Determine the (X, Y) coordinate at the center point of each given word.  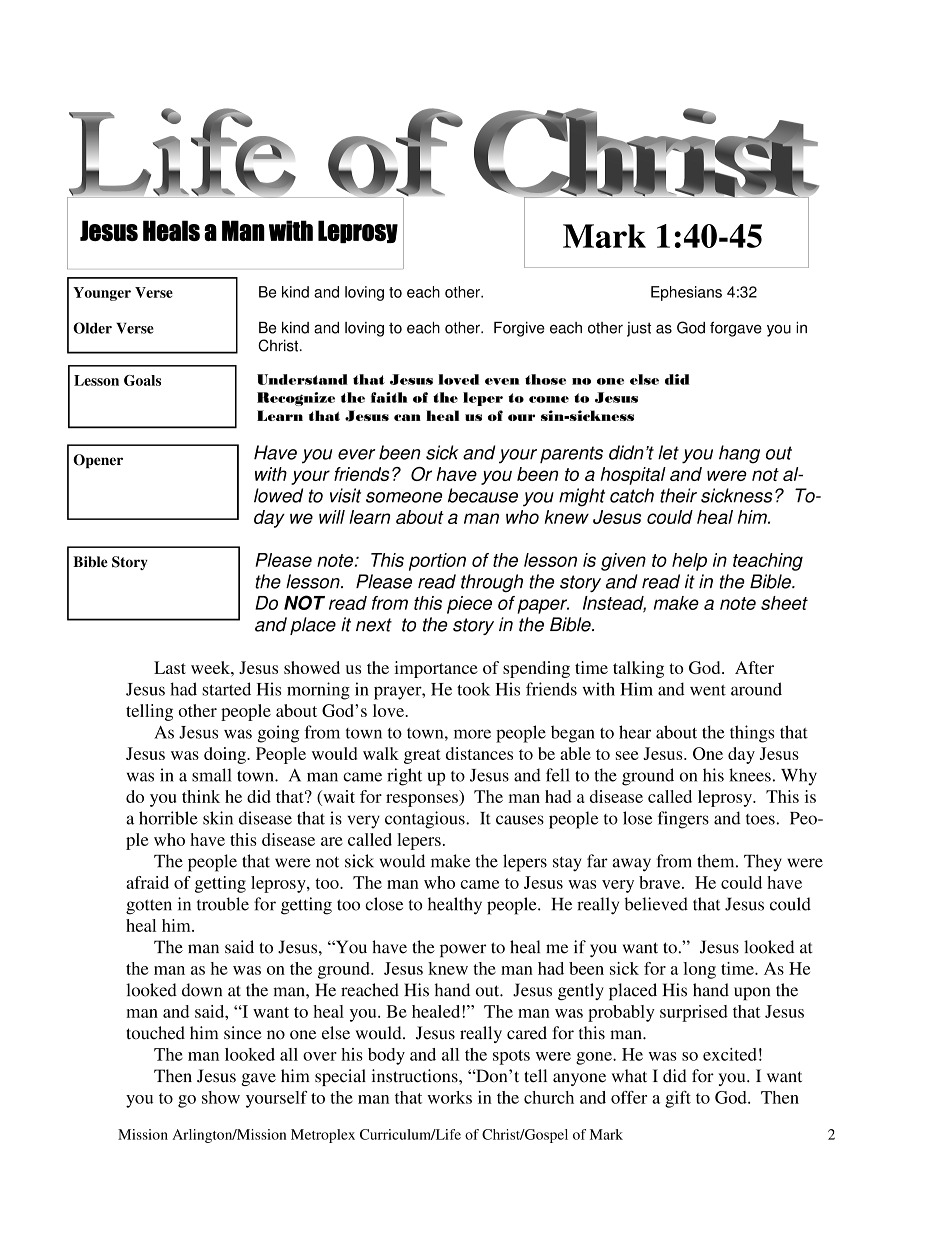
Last (170, 667)
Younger (102, 294)
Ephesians (686, 293)
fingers (683, 820)
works (449, 1097)
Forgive (519, 329)
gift (678, 1099)
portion (437, 562)
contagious (426, 820)
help (689, 562)
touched (155, 1033)
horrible (168, 818)
